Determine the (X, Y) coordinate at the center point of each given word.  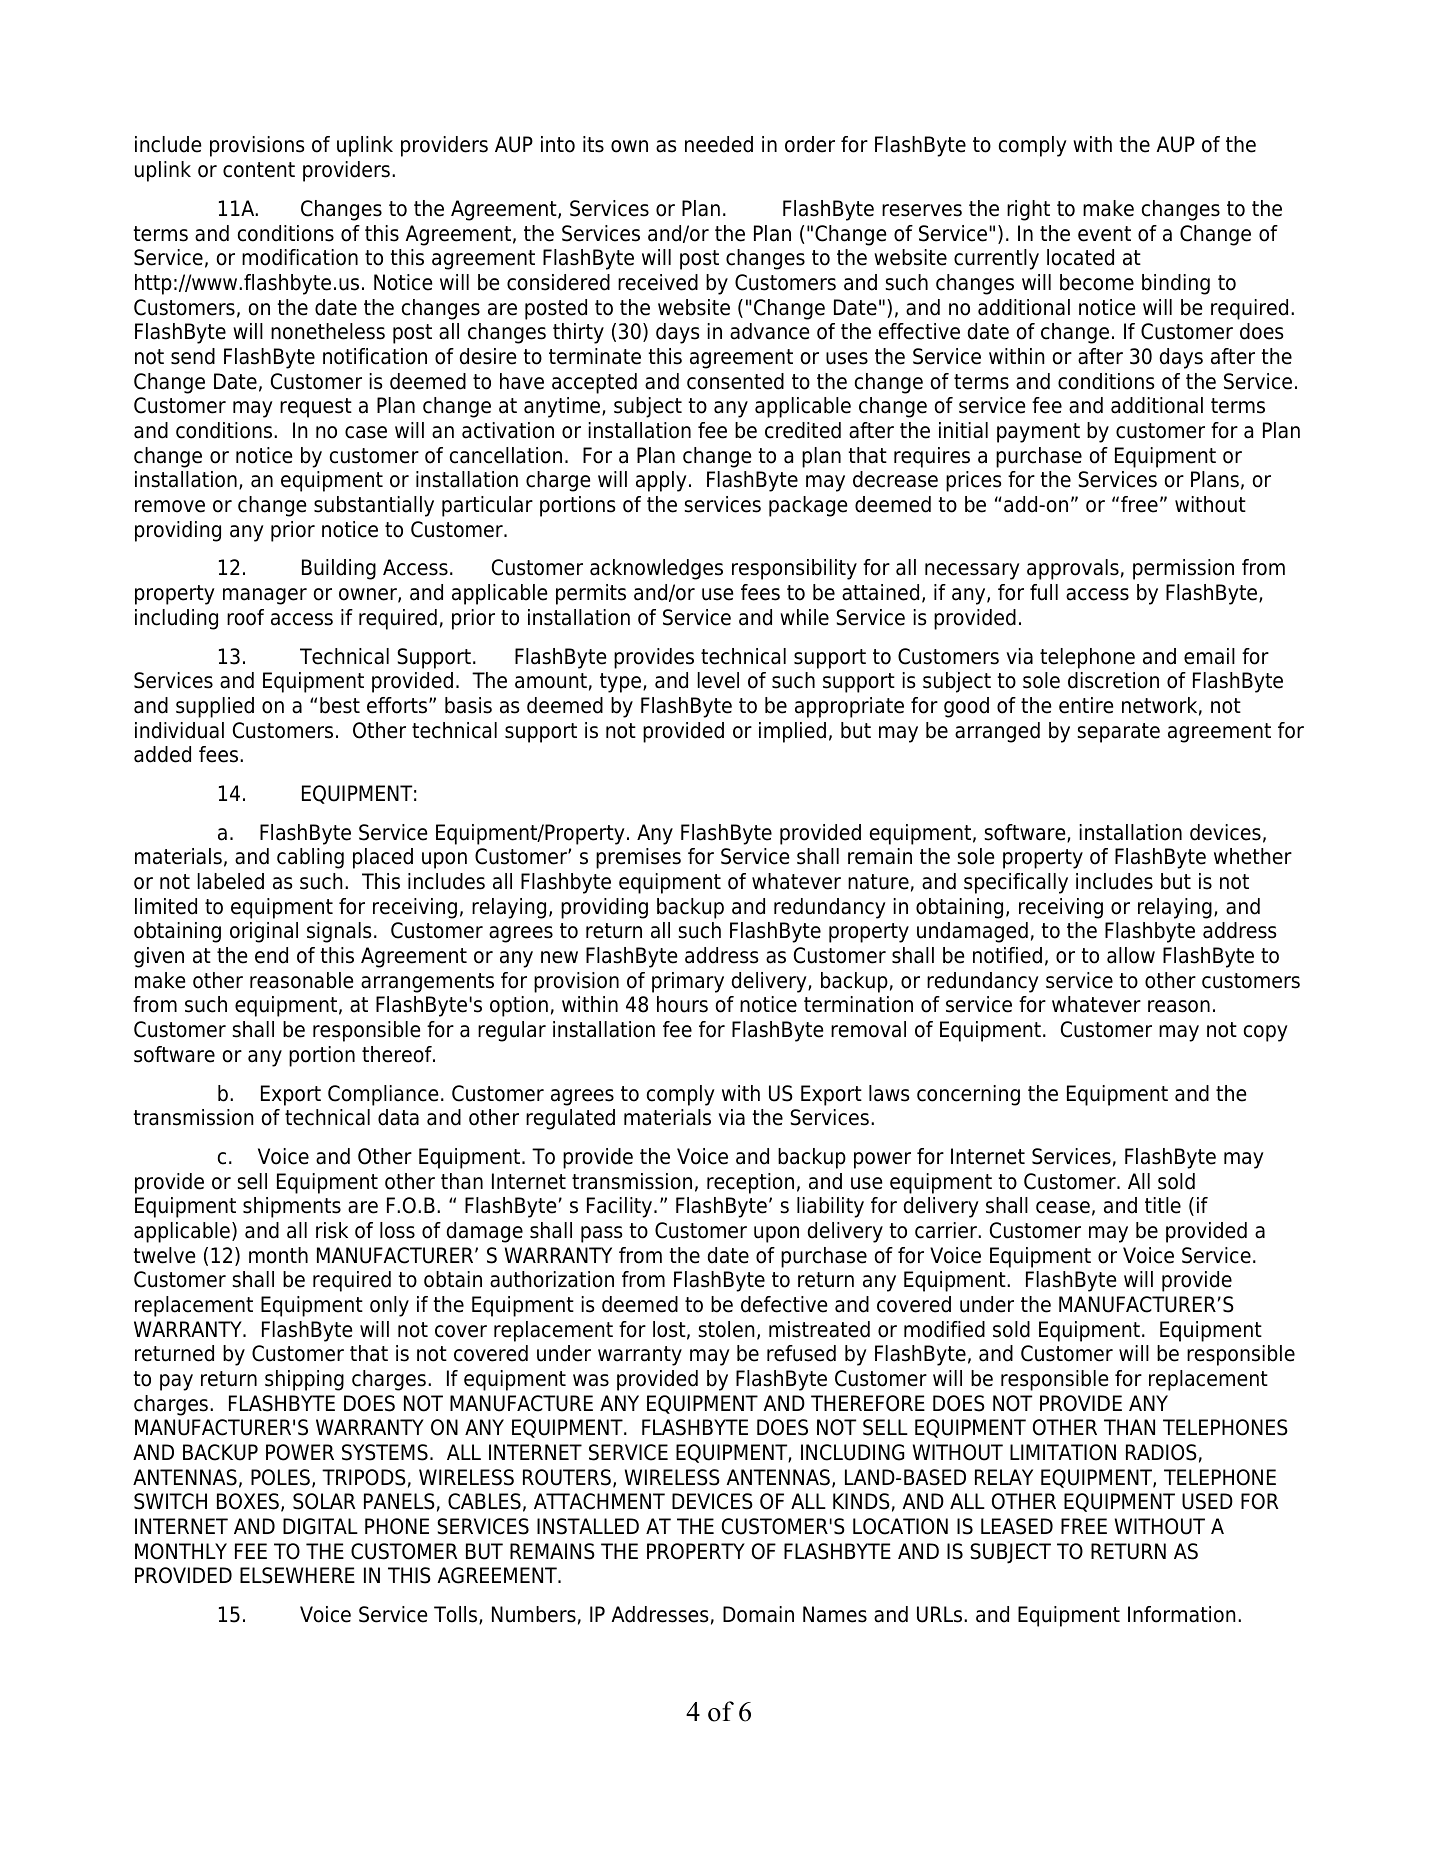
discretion (1113, 680)
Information (1182, 1614)
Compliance (383, 1095)
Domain (758, 1614)
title (1163, 1205)
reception (750, 1183)
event (1104, 234)
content (259, 170)
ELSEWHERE (297, 1575)
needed (719, 144)
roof (245, 617)
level (718, 680)
